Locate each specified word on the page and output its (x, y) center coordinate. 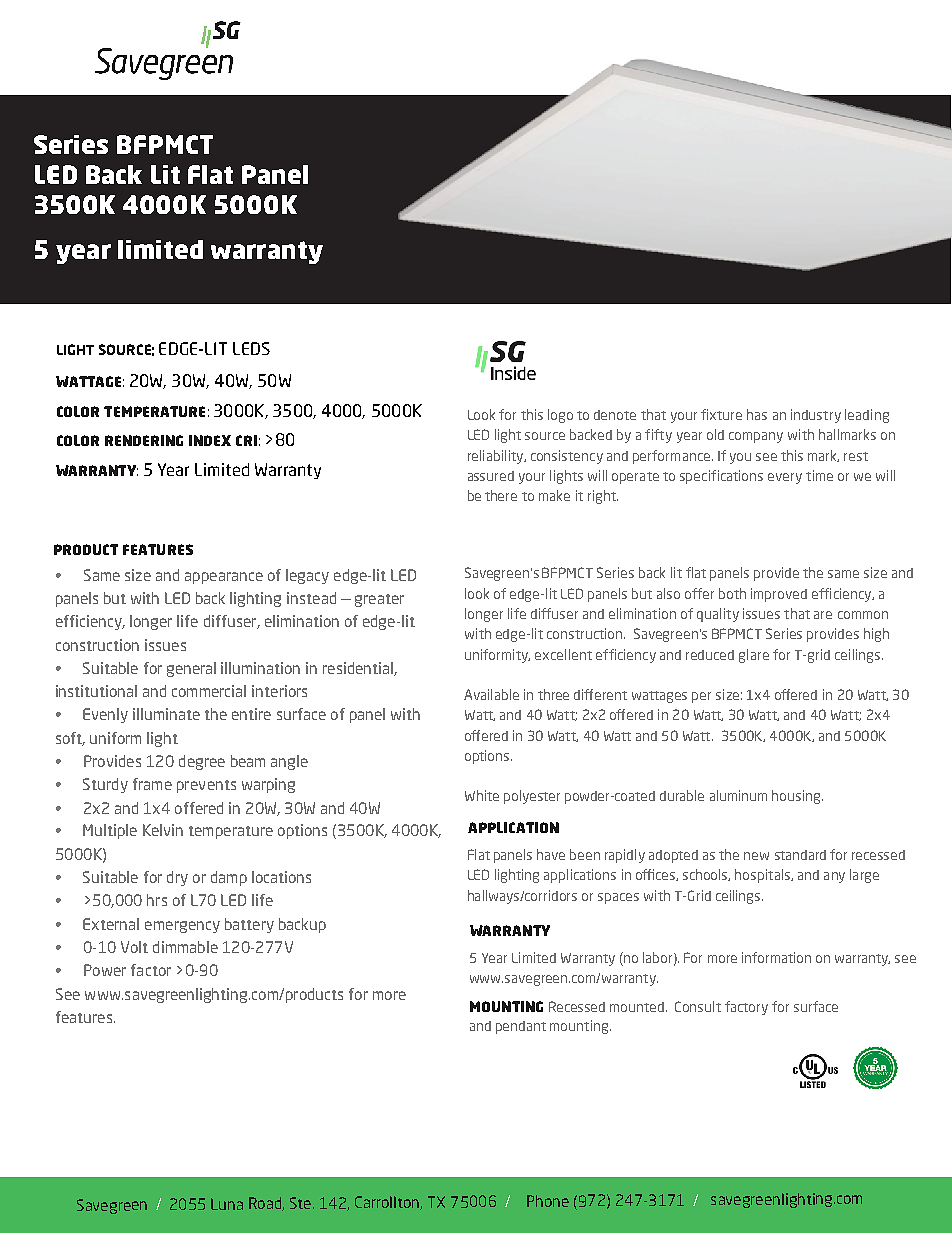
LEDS (251, 348)
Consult (698, 1006)
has (757, 414)
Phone (548, 1201)
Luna (227, 1204)
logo (560, 416)
